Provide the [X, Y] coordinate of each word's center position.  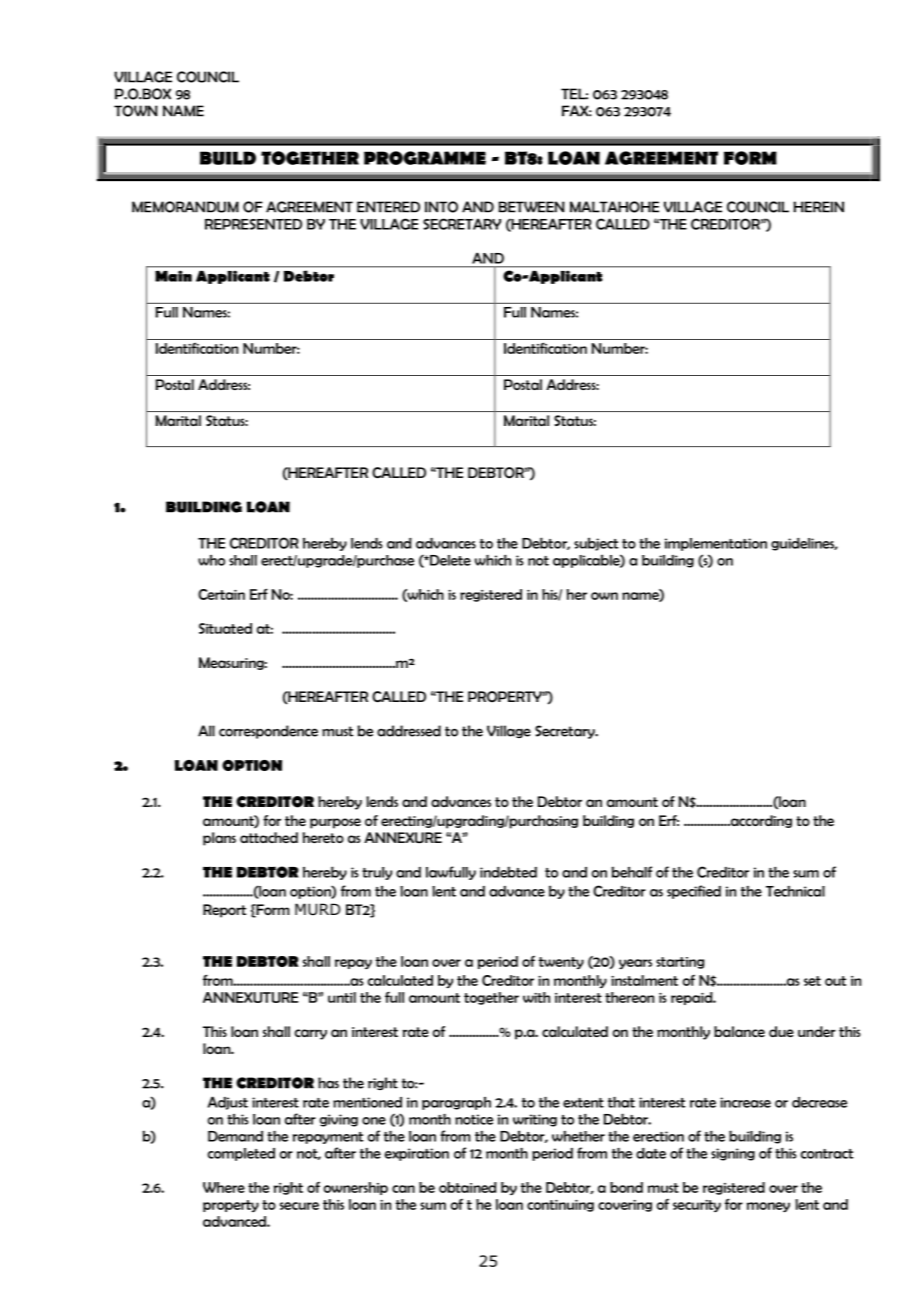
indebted [508, 872]
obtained [468, 1187]
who [211, 560]
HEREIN [818, 207]
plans [219, 839]
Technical [795, 891]
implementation [716, 544]
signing [733, 1154]
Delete [449, 560]
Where [224, 1187]
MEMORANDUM [185, 207]
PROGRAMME [425, 158]
